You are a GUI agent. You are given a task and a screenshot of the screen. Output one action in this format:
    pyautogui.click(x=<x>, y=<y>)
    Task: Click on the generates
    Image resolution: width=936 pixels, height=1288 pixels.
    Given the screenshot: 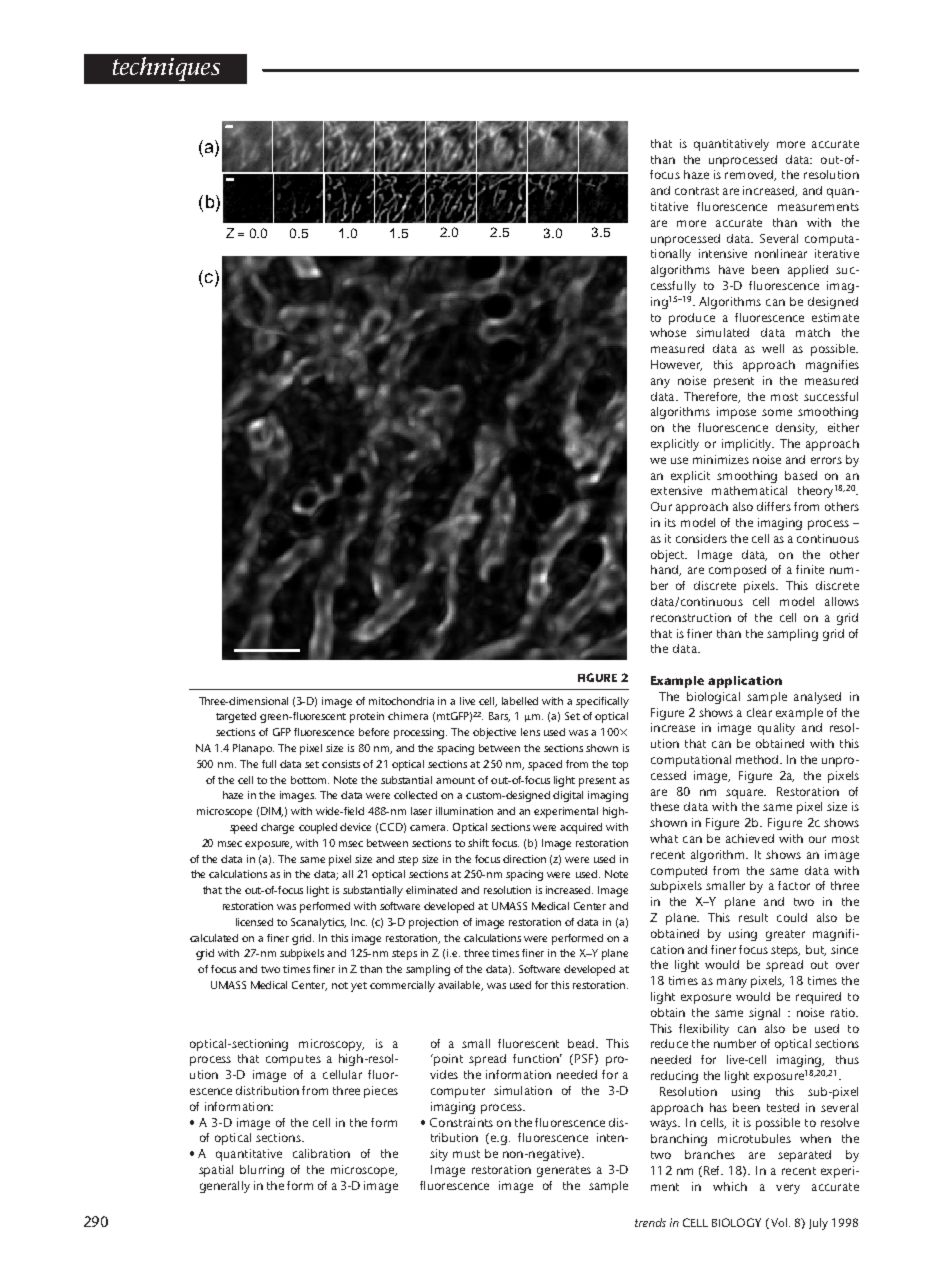 What is the action you would take?
    pyautogui.click(x=564, y=1171)
